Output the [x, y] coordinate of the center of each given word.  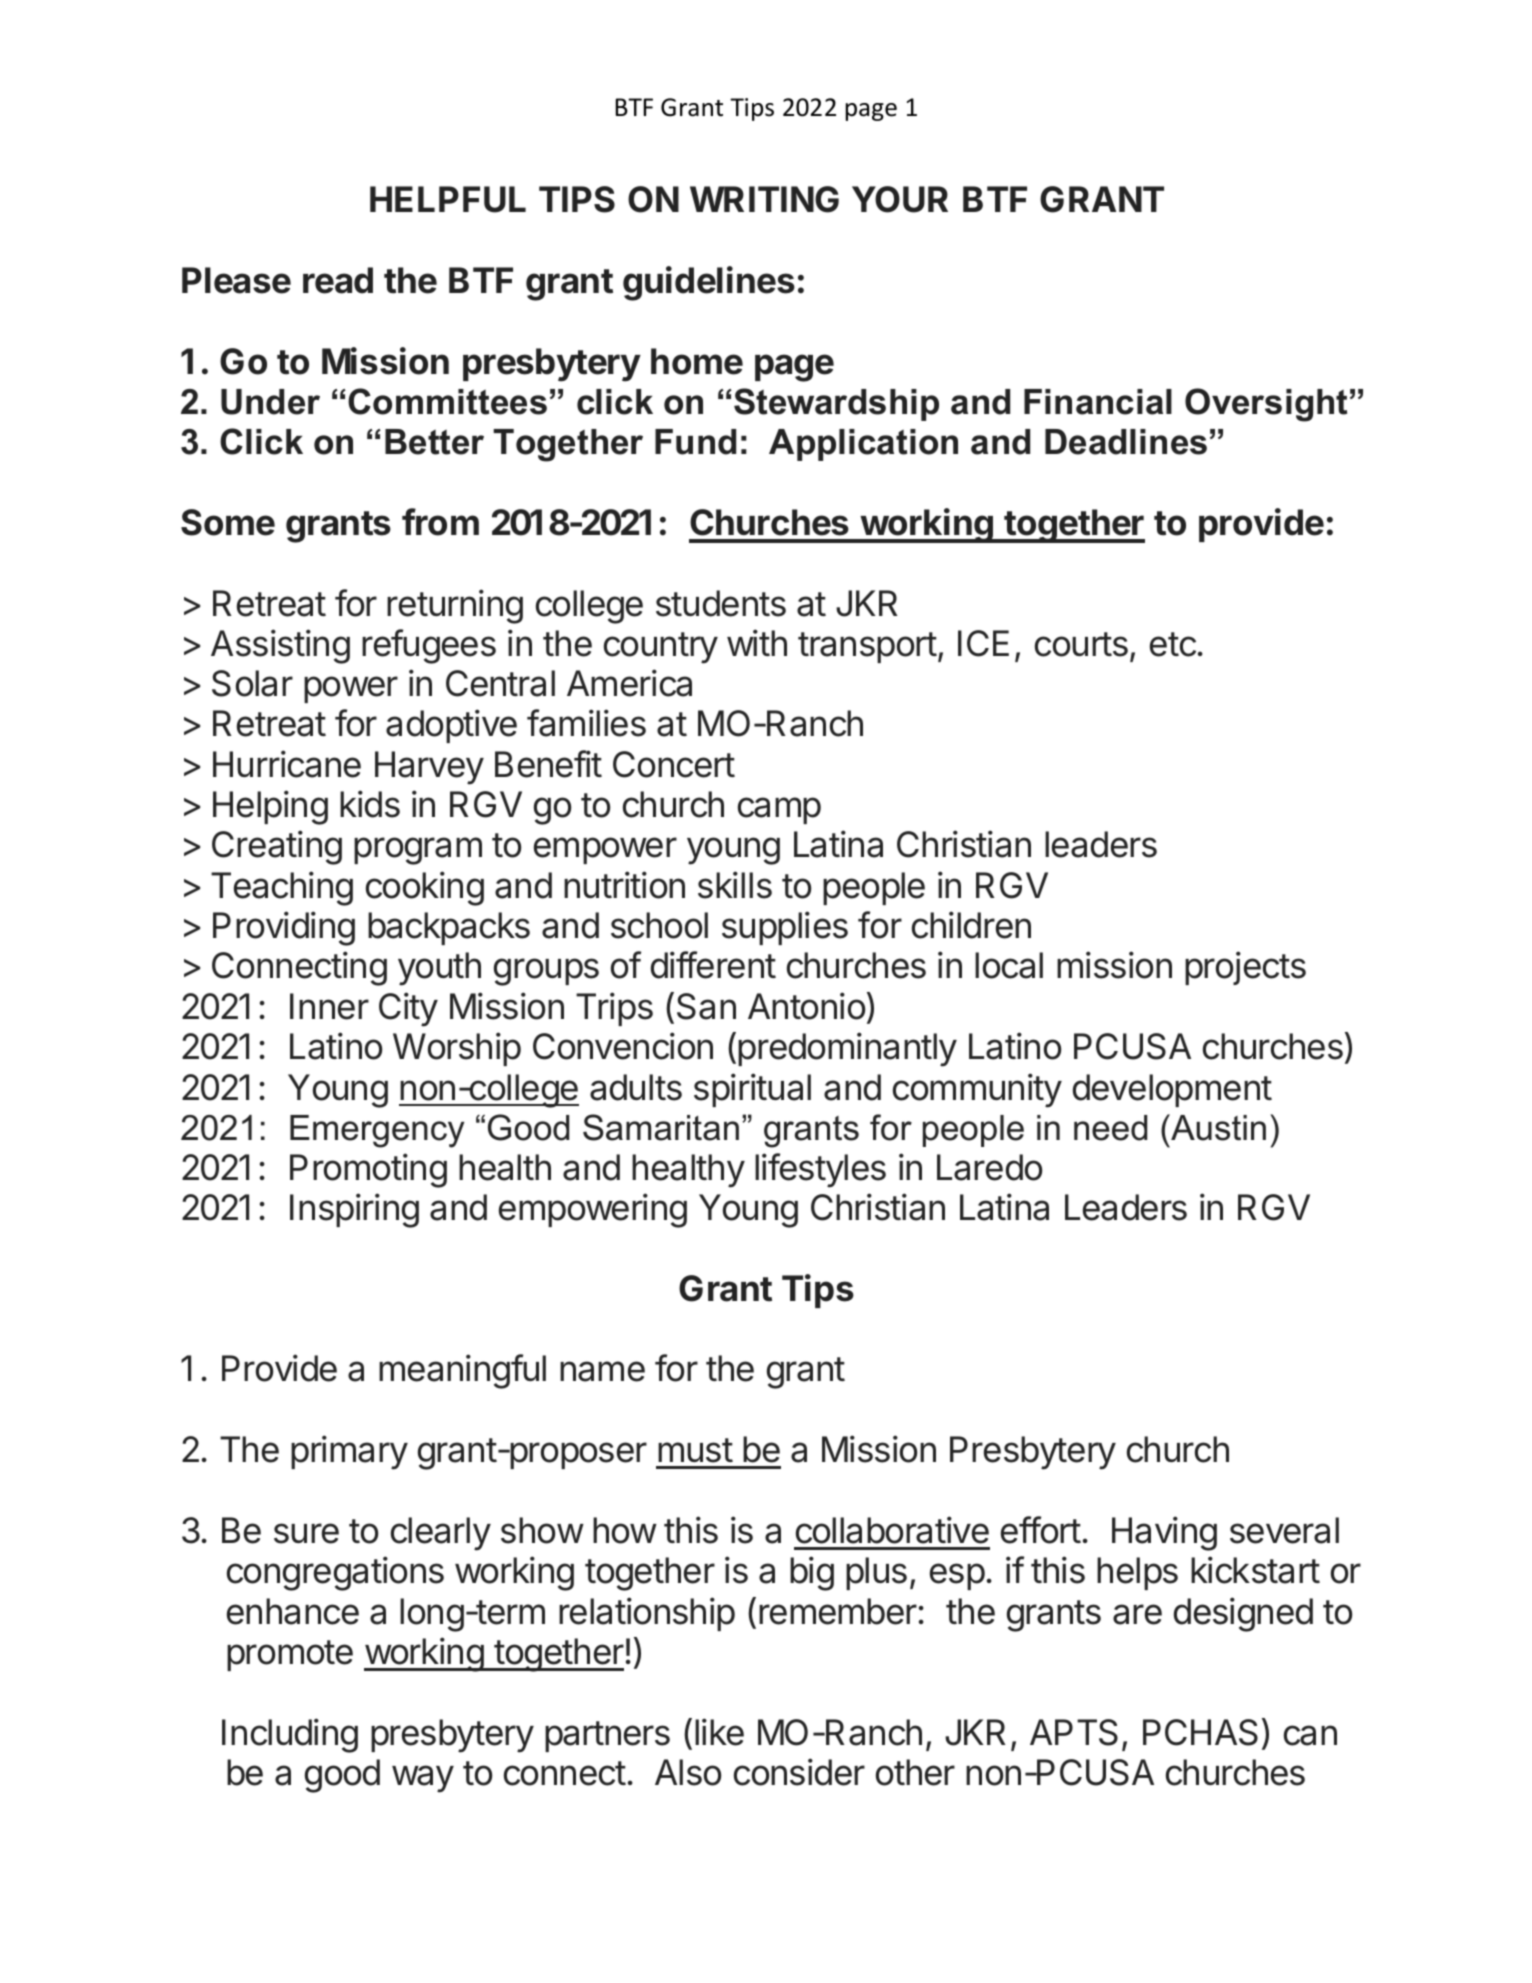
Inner [329, 1006]
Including [290, 1735]
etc [1173, 644]
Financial [1098, 402]
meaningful [462, 1371]
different [713, 965]
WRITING [764, 199]
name [602, 1371]
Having [1164, 1533]
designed [1243, 1614]
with [757, 642]
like [719, 1732]
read [338, 280]
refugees [429, 646]
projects [1245, 968]
